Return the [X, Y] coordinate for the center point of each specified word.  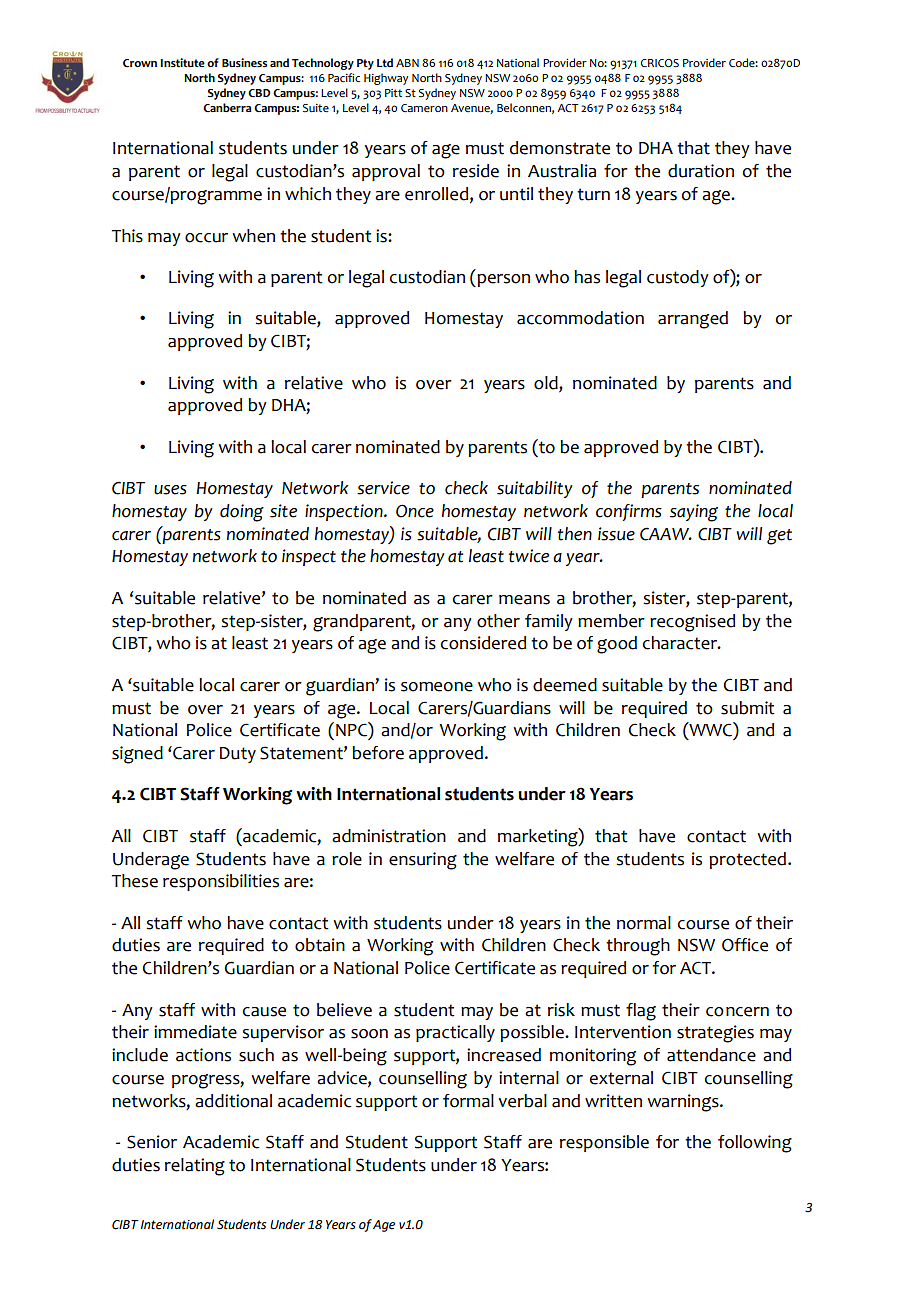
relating [195, 1167]
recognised [692, 623]
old [547, 383]
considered [483, 643]
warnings [684, 1103]
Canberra [227, 108]
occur [206, 238]
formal [468, 1101]
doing [242, 513]
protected [747, 860]
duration [701, 171]
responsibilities [221, 882]
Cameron [424, 108]
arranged [693, 320]
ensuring [423, 861]
